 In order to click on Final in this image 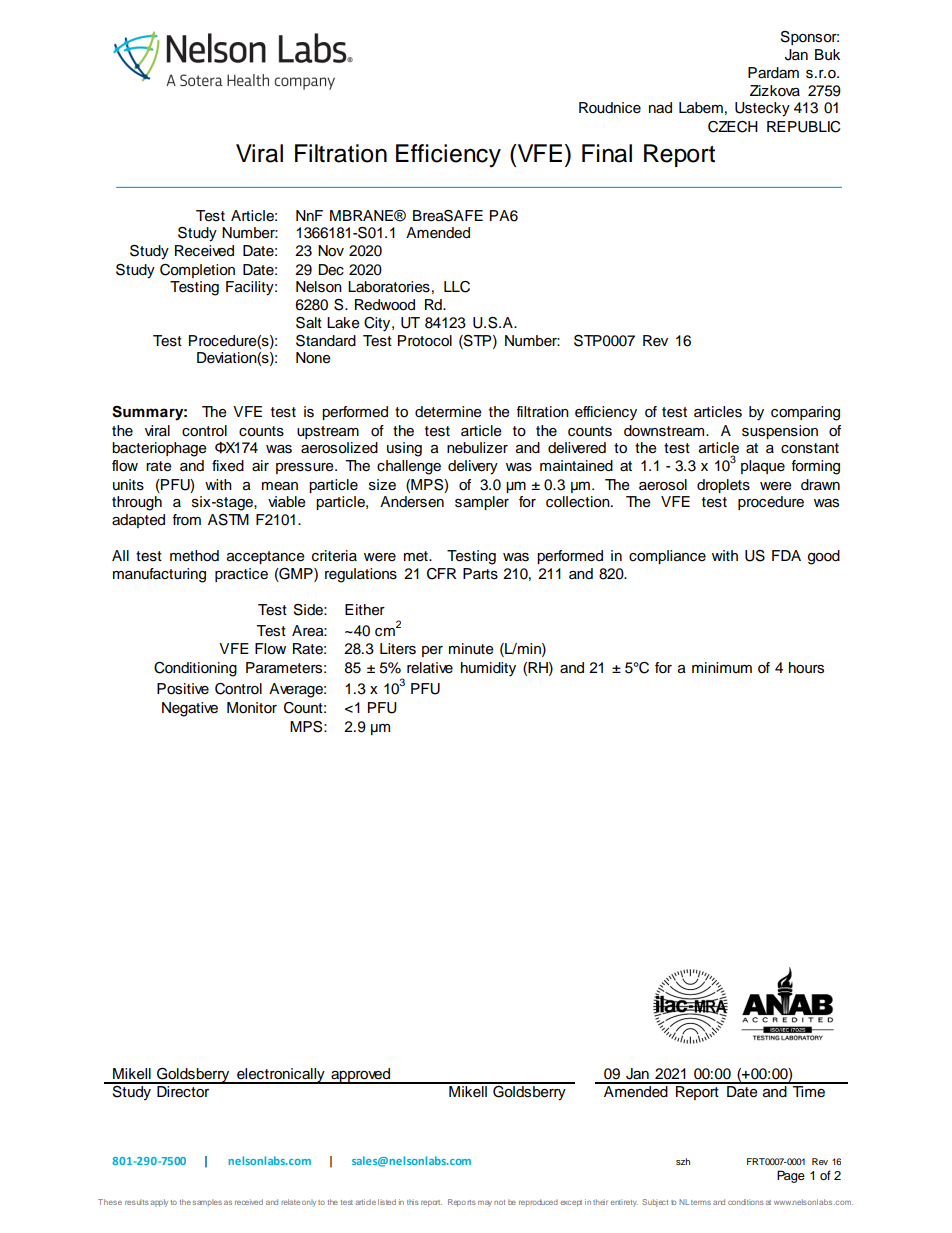, I will do `click(607, 153)`.
